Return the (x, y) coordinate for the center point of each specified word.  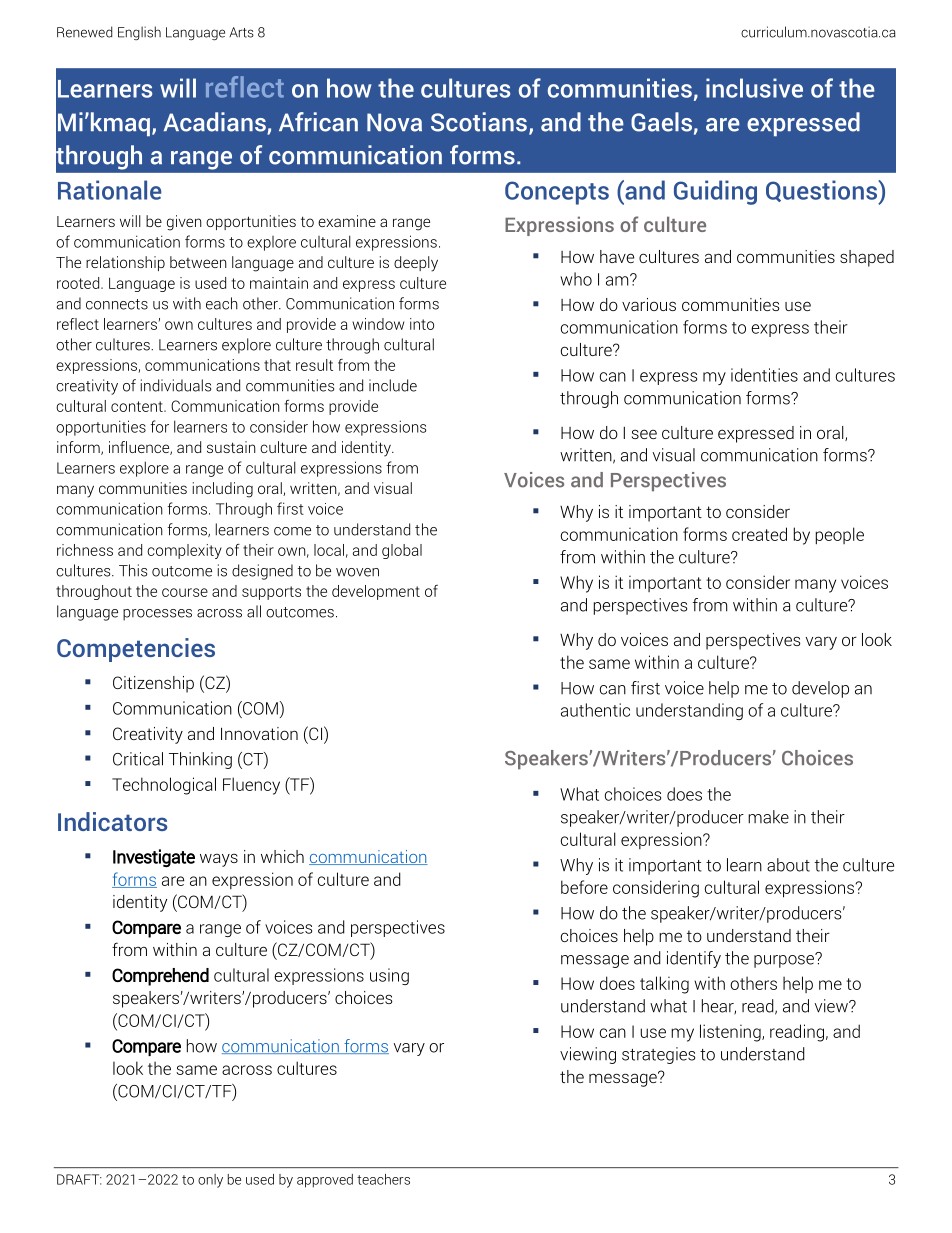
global (402, 551)
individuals (176, 385)
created (759, 534)
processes (157, 615)
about (788, 865)
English (139, 33)
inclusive (754, 88)
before (584, 887)
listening (731, 1033)
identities (764, 375)
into (422, 324)
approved (325, 1181)
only (210, 1181)
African (318, 122)
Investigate (154, 858)
